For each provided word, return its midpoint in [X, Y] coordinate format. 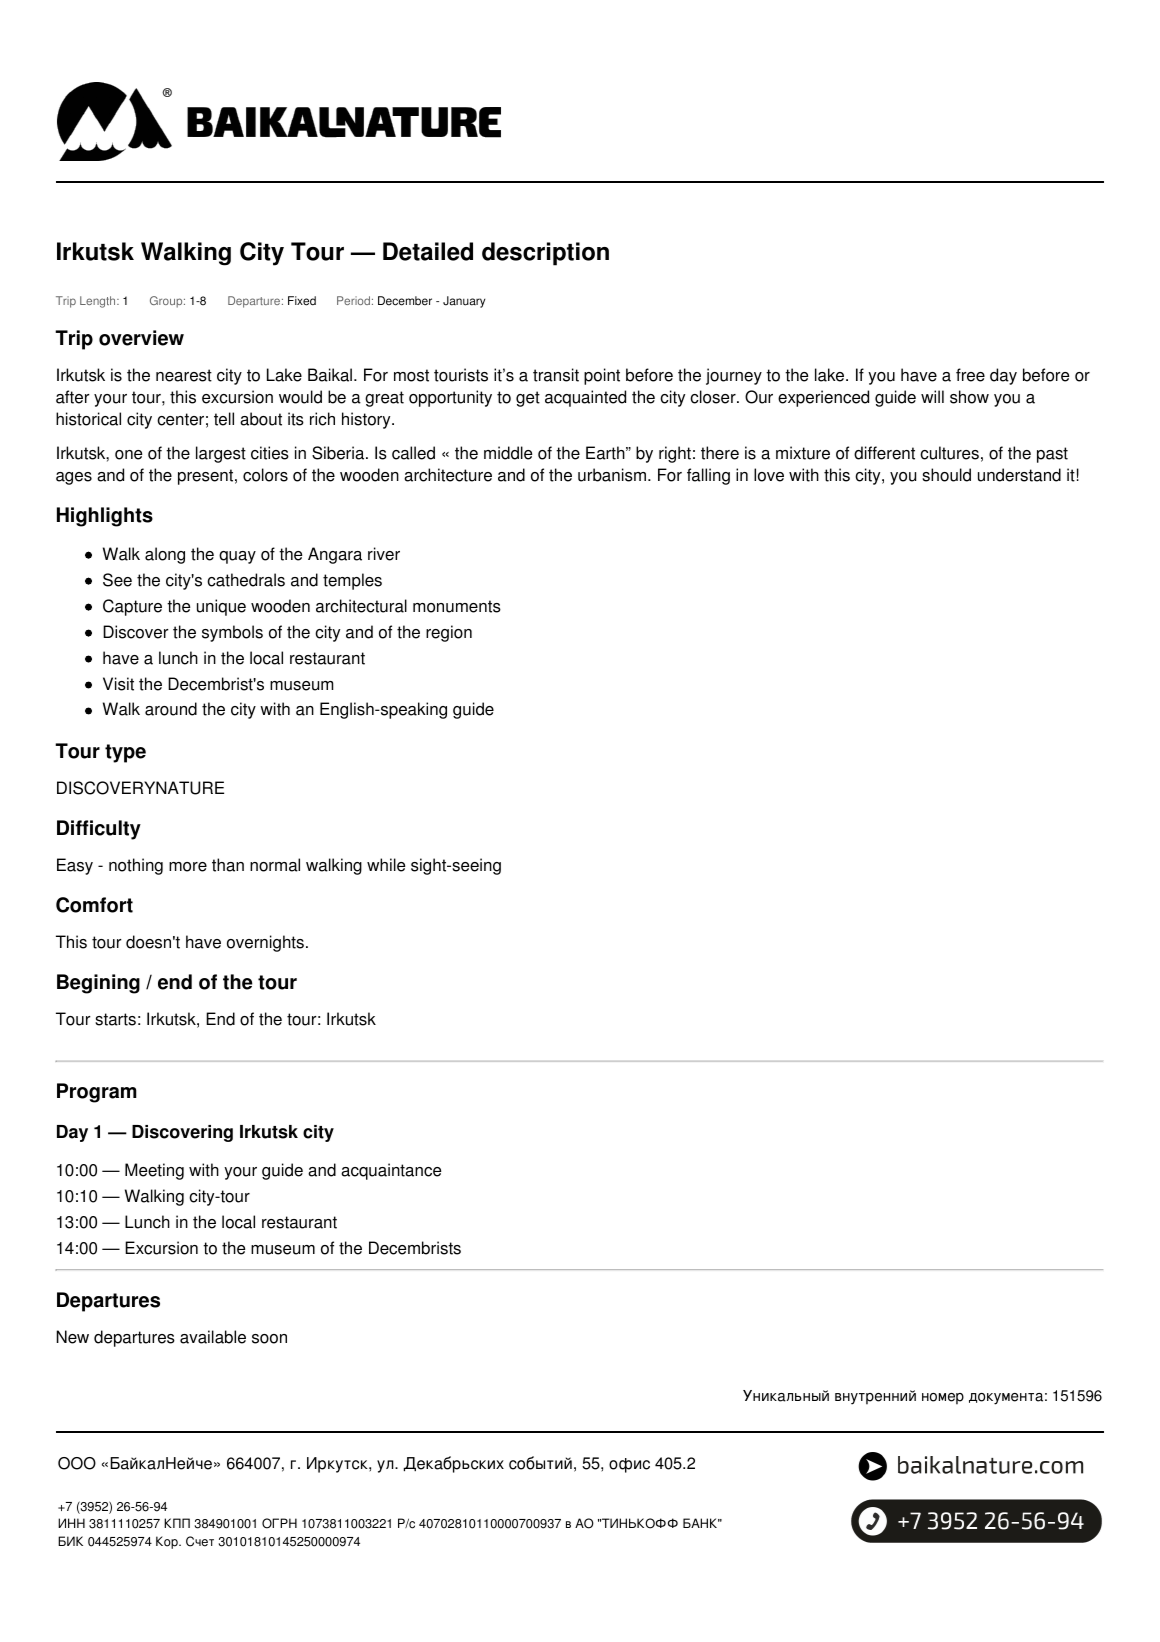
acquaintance [391, 1171]
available [213, 1337]
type [125, 753]
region [449, 633]
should [946, 475]
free [970, 375]
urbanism [612, 475]
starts [115, 1019]
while [386, 865]
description [545, 254]
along [165, 555]
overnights [265, 943]
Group [167, 302]
